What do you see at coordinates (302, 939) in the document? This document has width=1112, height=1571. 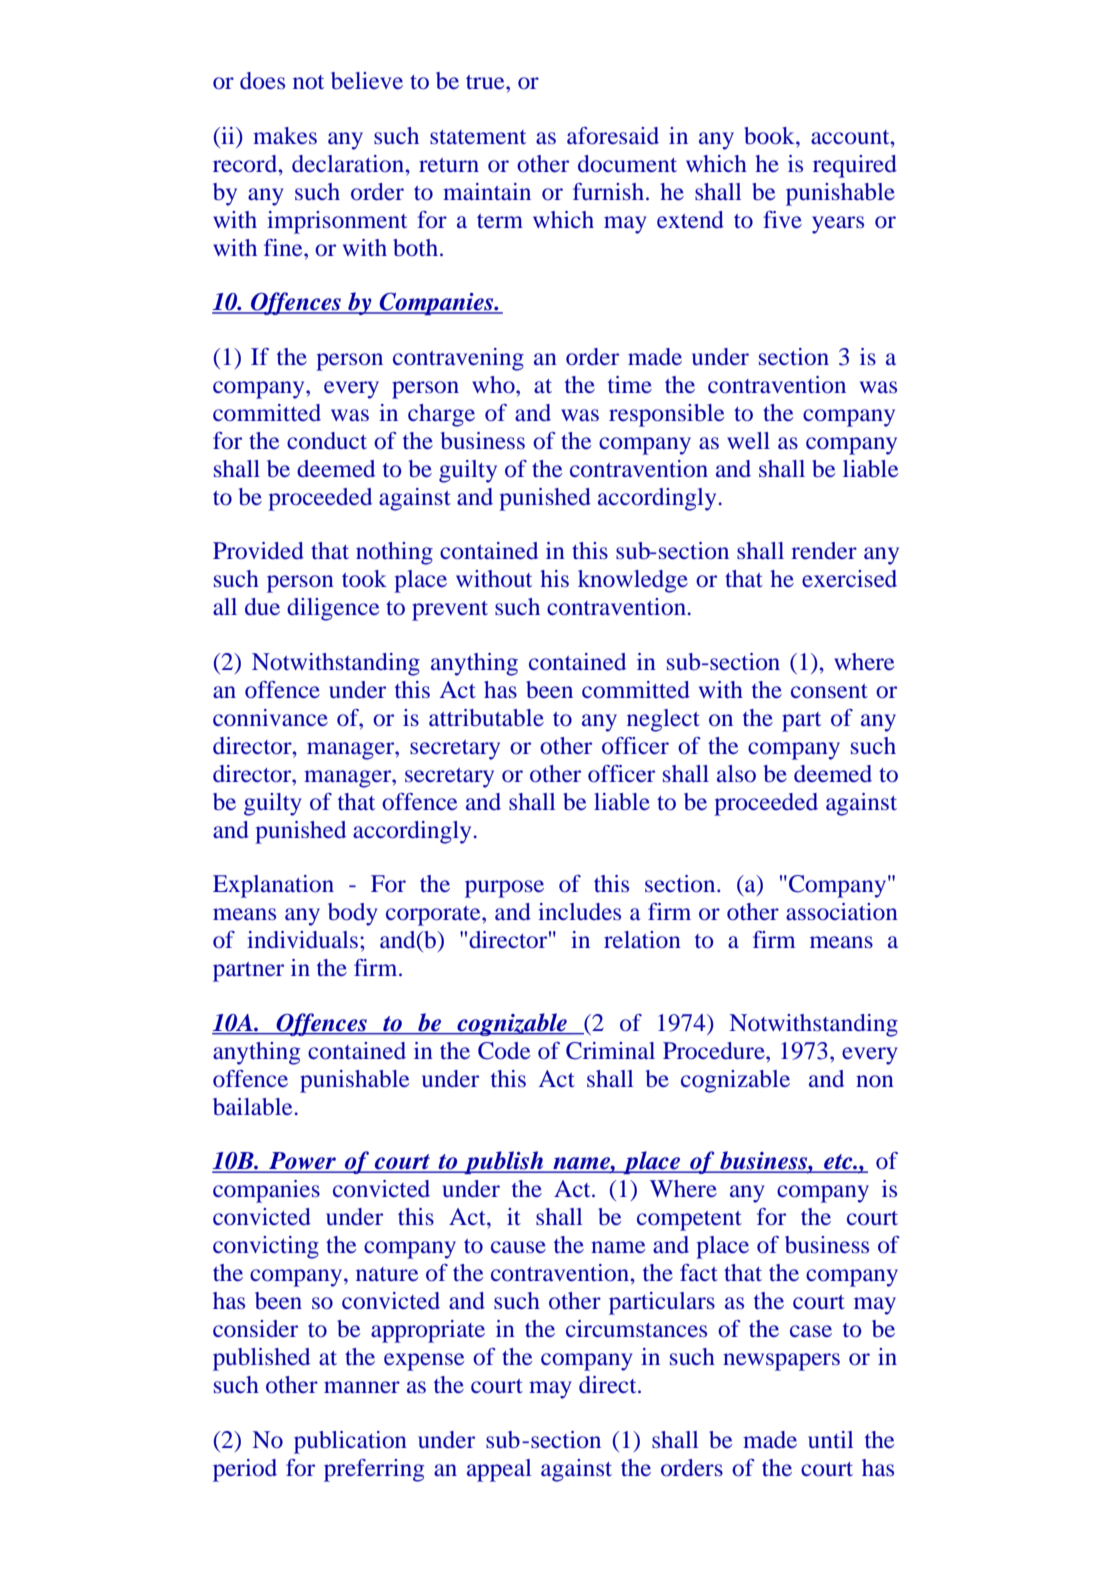 I see `individuals` at bounding box center [302, 939].
